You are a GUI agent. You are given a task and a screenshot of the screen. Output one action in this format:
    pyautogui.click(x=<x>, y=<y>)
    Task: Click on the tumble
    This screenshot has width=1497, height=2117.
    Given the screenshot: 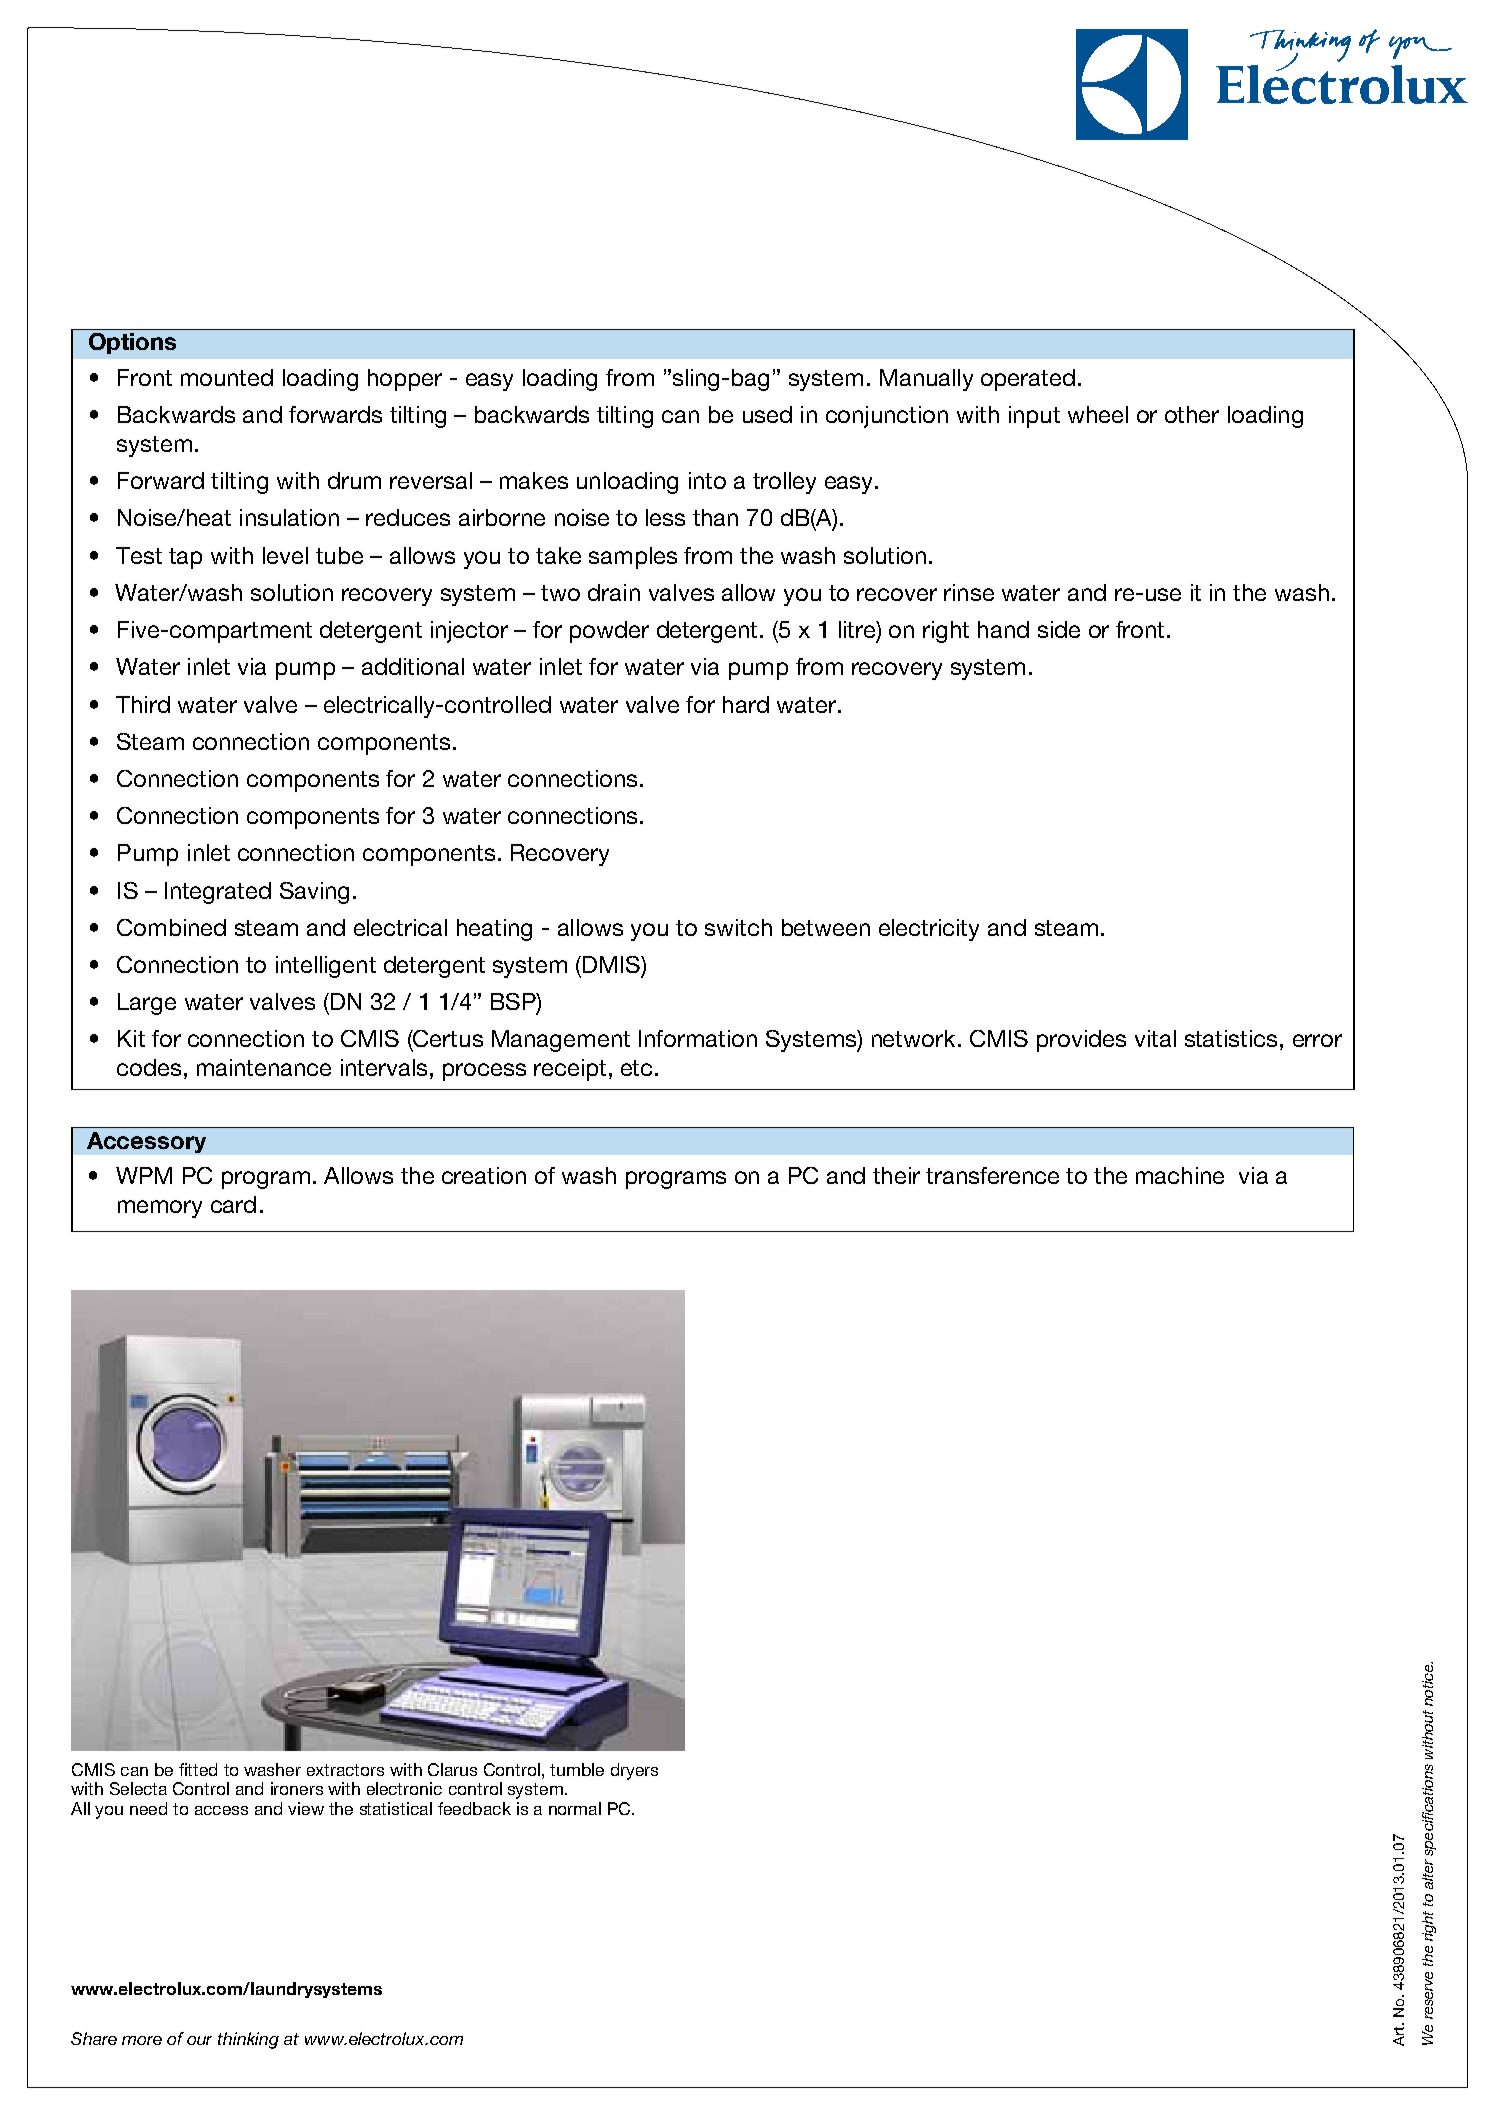 What is the action you would take?
    pyautogui.click(x=577, y=1769)
